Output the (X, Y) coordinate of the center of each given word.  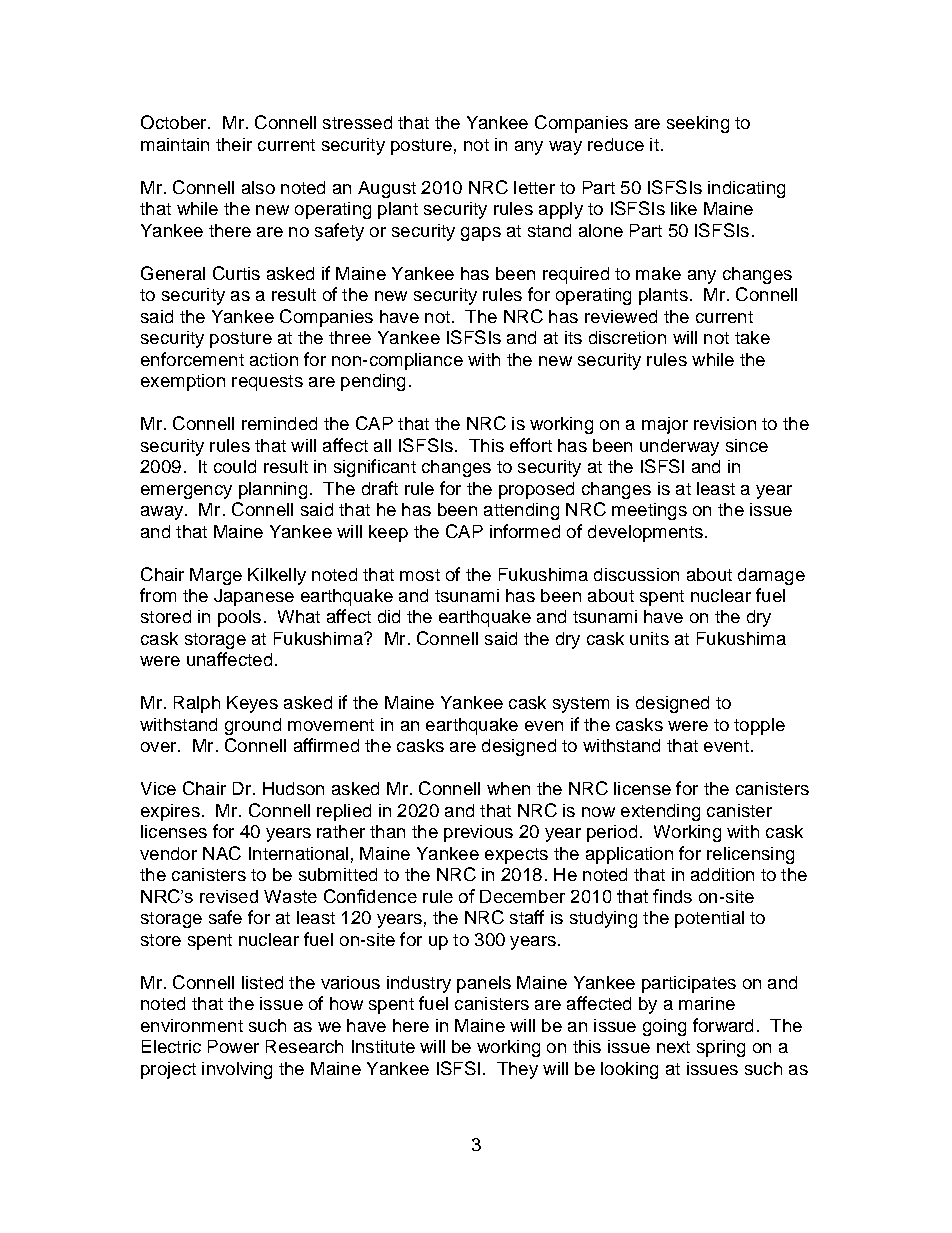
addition (722, 874)
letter (534, 187)
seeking (698, 124)
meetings (649, 511)
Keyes (252, 704)
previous (478, 833)
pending (373, 382)
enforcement (192, 359)
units (649, 638)
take (752, 337)
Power (233, 1046)
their (234, 144)
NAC (222, 853)
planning (273, 490)
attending (521, 511)
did (389, 616)
